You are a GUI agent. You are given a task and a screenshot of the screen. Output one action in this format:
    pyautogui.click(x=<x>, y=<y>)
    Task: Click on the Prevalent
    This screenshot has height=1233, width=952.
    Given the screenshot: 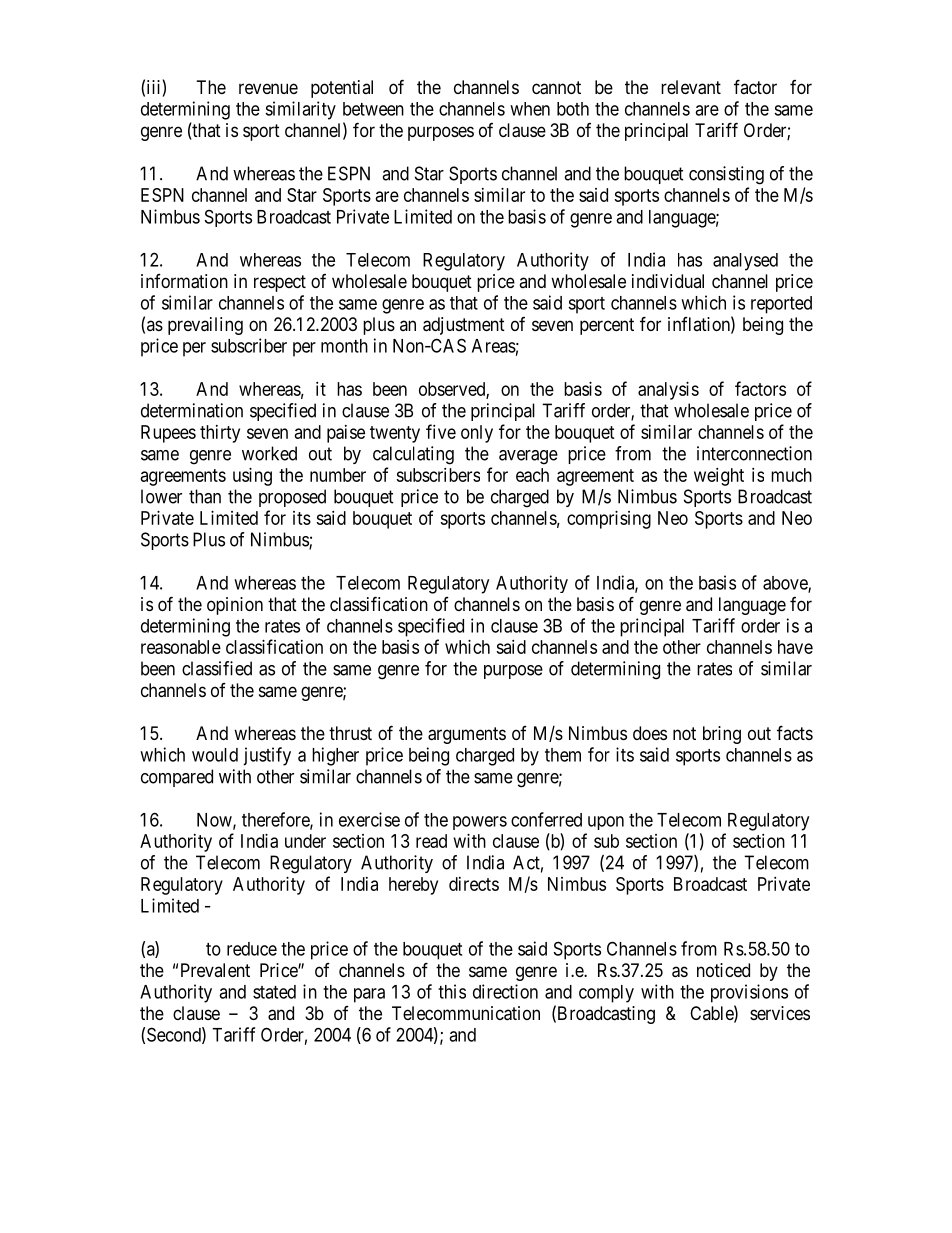 What is the action you would take?
    pyautogui.click(x=215, y=970)
